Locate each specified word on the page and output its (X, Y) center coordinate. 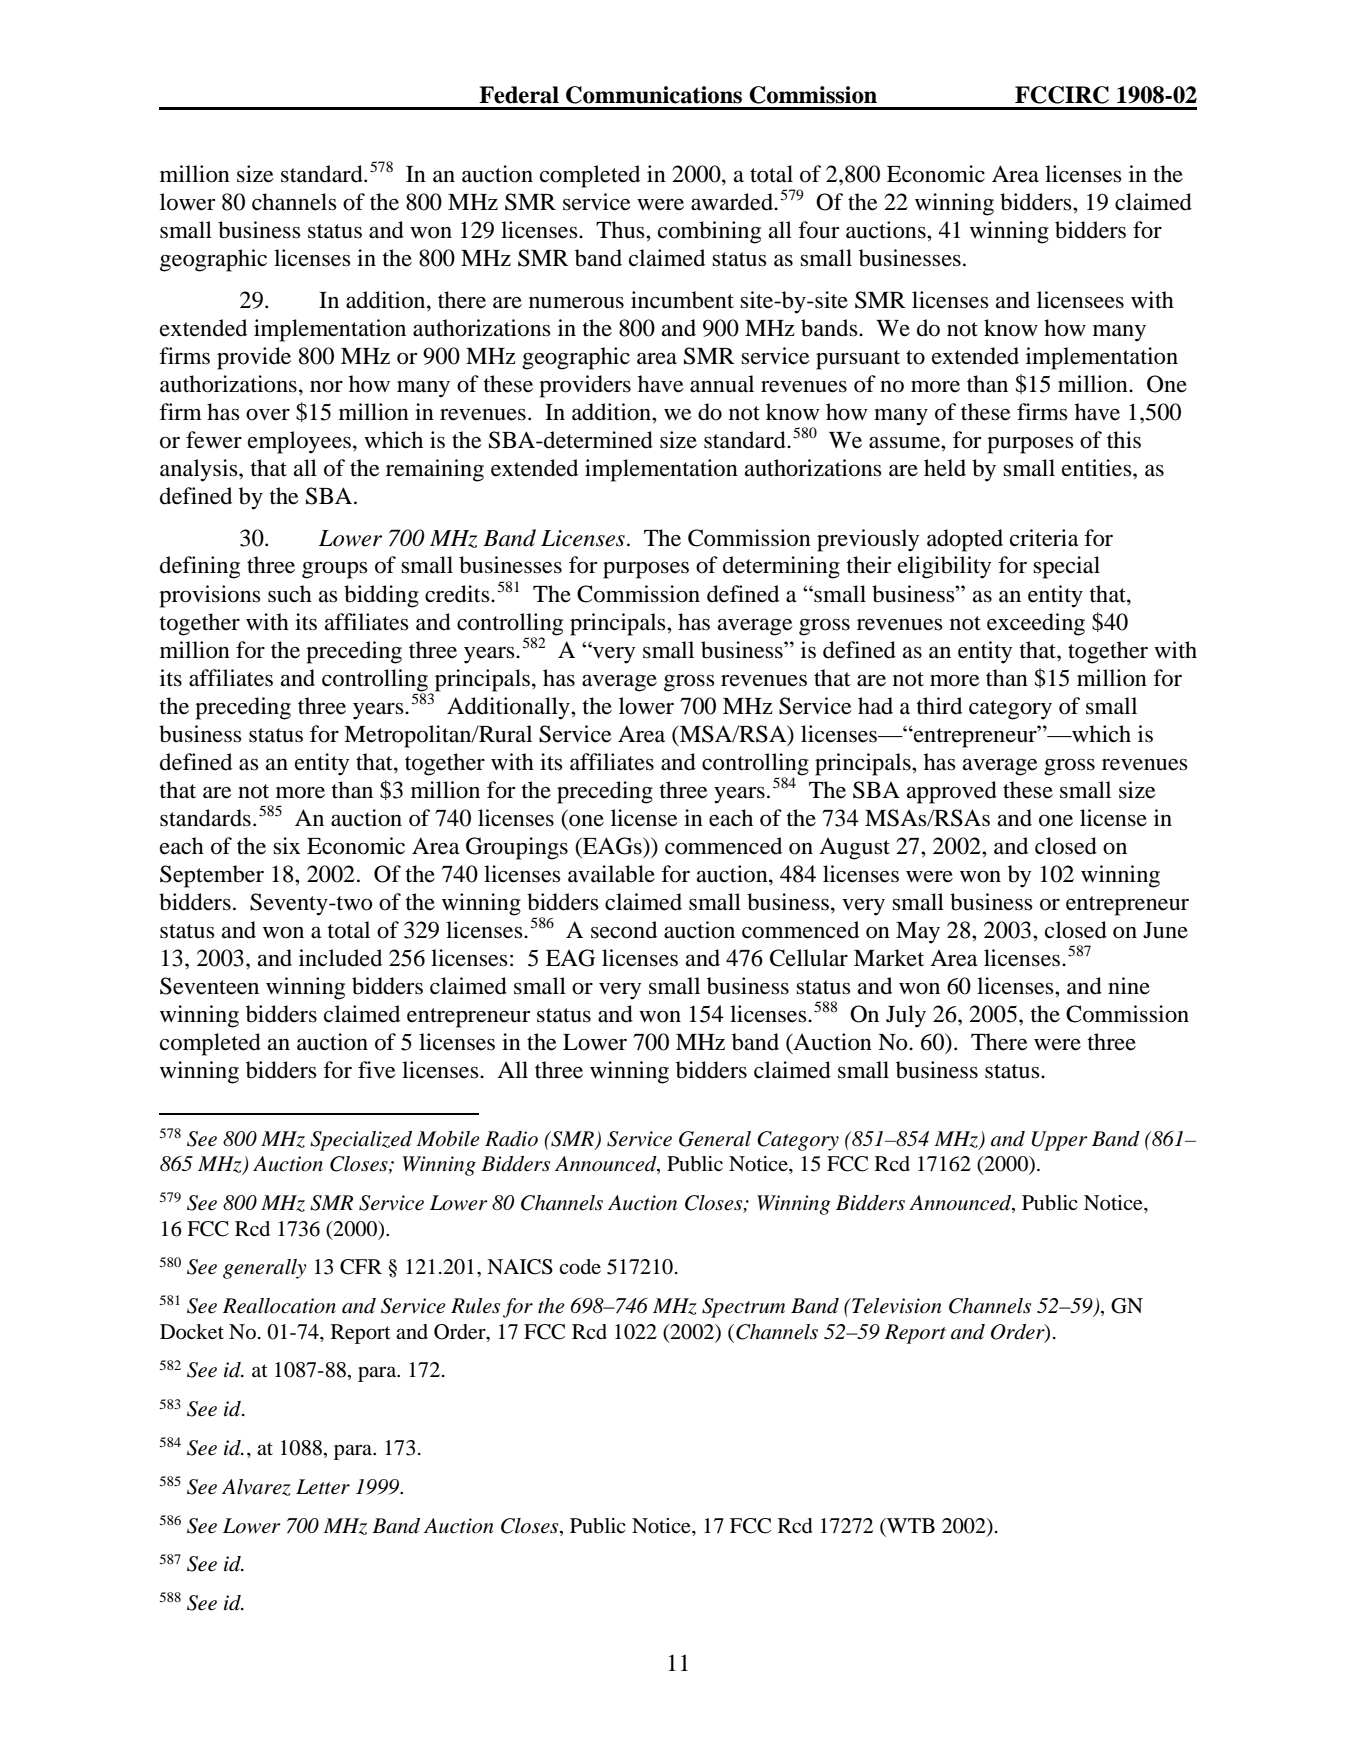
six (286, 846)
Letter (323, 1487)
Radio (511, 1139)
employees (299, 442)
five (377, 1070)
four (818, 230)
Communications (654, 95)
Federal (519, 95)
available (611, 874)
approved (952, 792)
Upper (1060, 1141)
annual (722, 384)
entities (1098, 468)
